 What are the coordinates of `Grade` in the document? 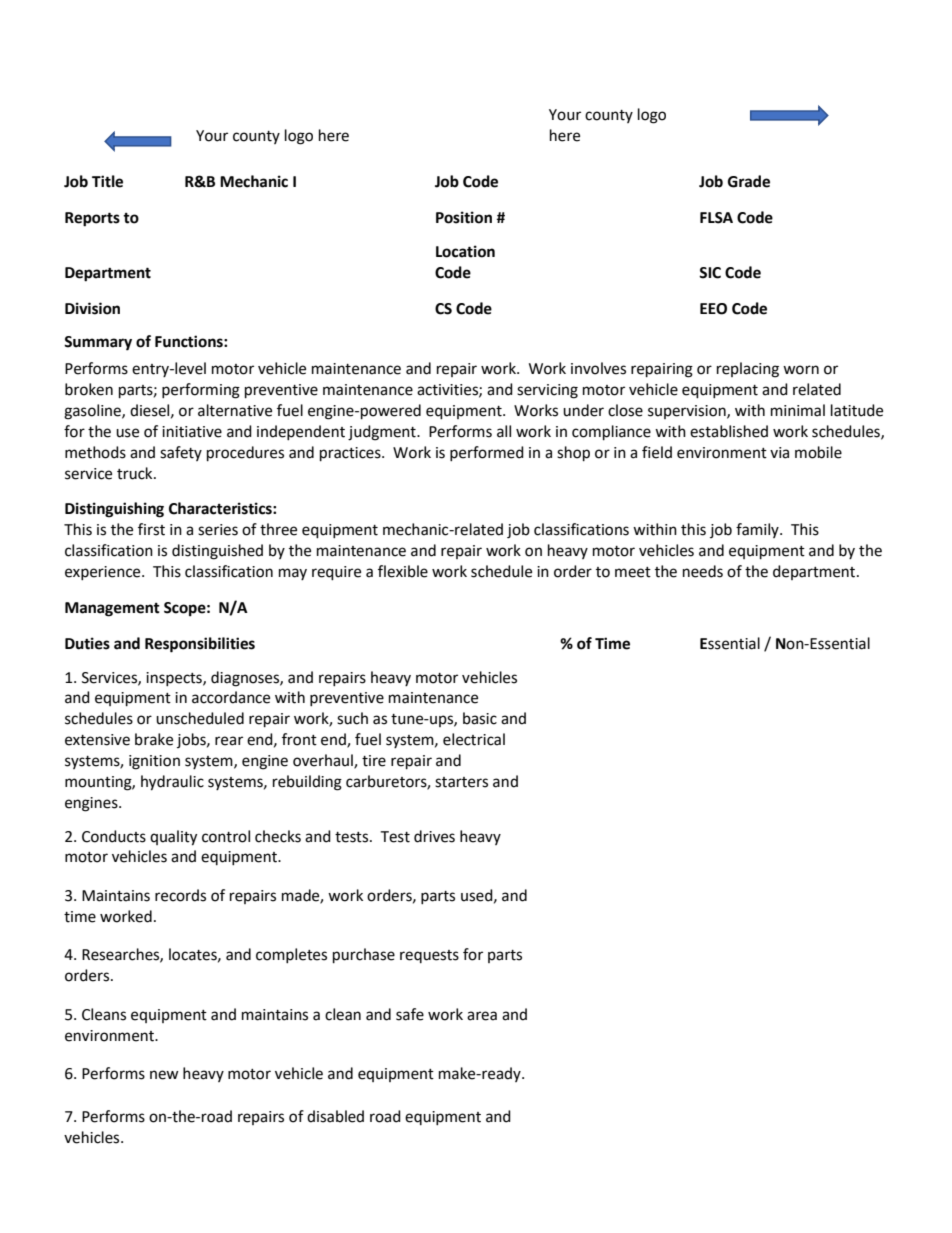 It's located at (749, 181).
